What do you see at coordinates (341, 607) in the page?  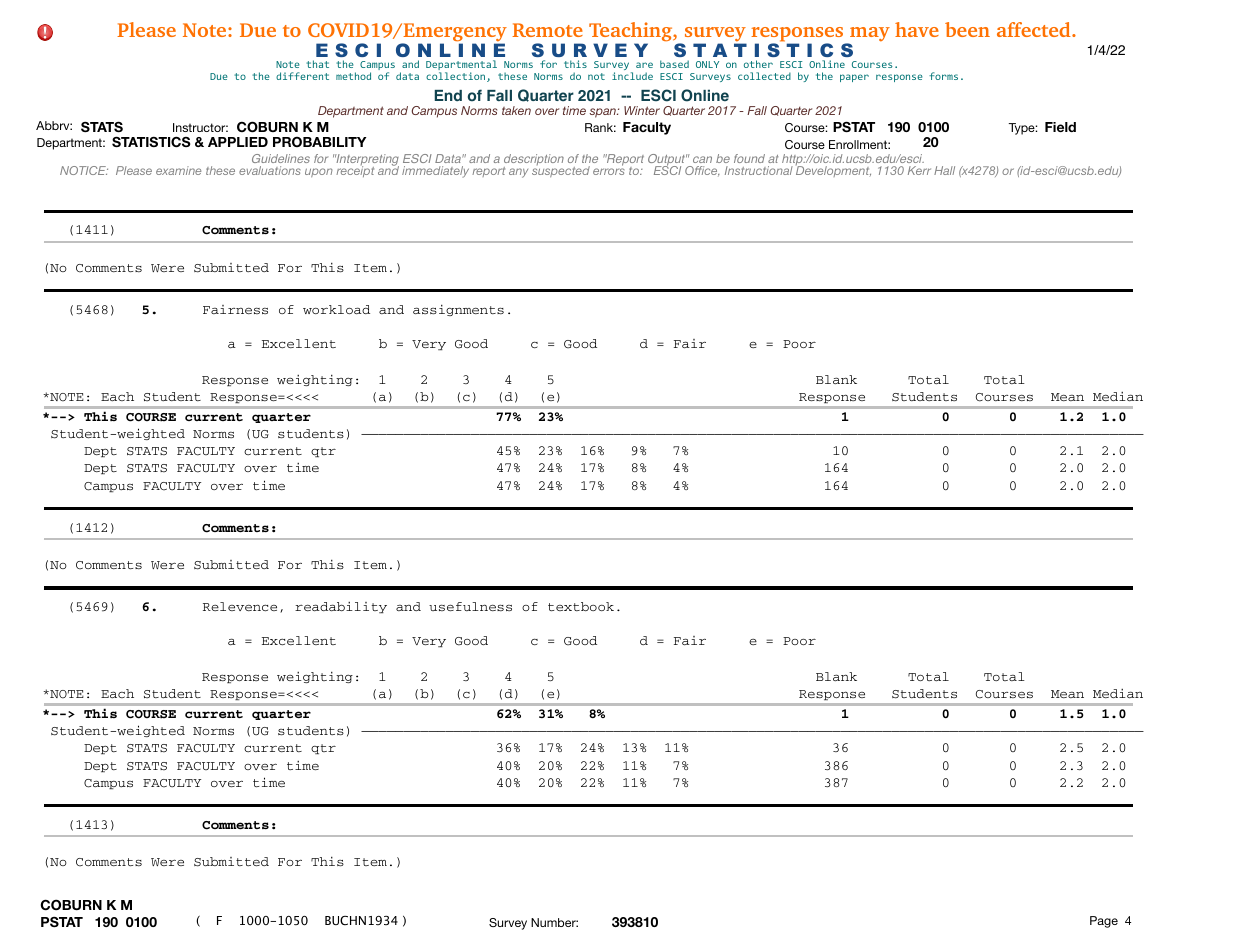 I see `readability` at bounding box center [341, 607].
